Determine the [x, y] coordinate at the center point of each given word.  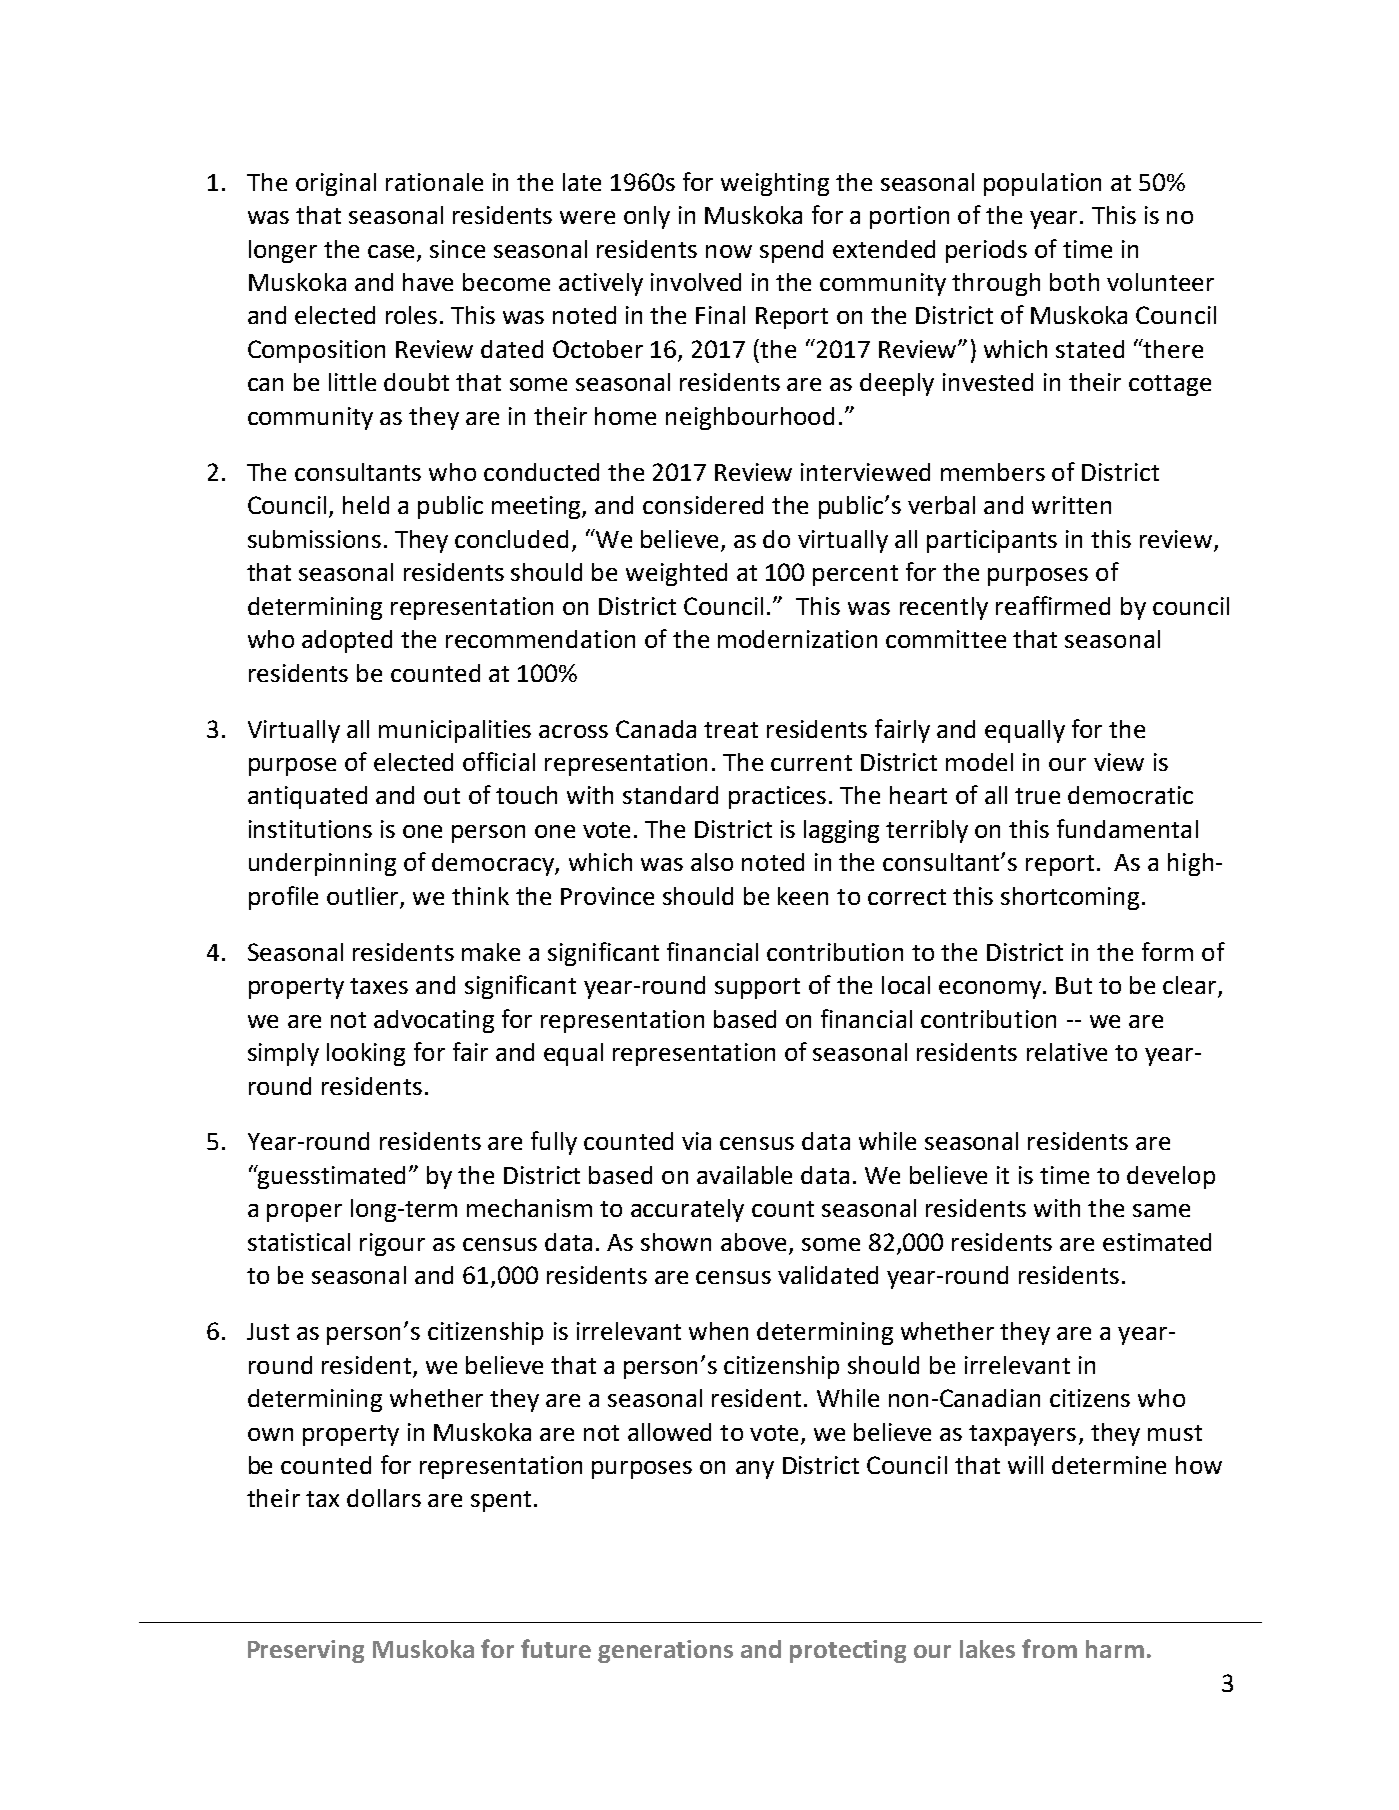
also [712, 862]
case [391, 251]
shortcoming [1070, 898]
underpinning [322, 864]
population [1042, 184]
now [729, 251]
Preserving [306, 1651]
